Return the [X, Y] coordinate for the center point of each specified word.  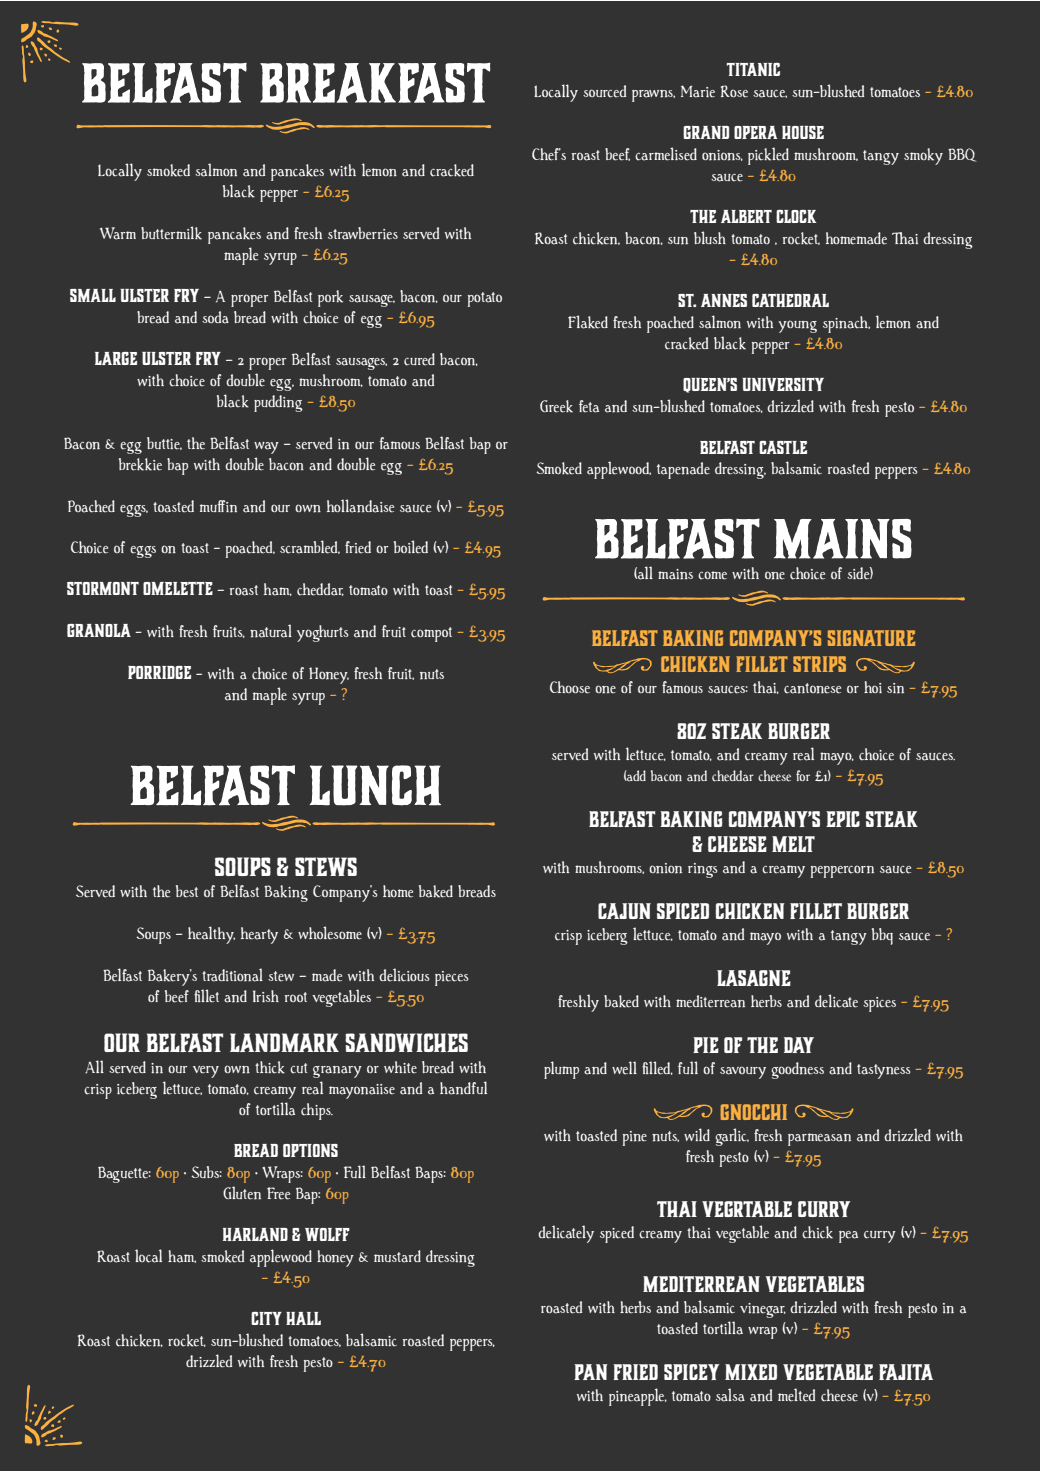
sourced [604, 91]
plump [561, 1070]
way [266, 448]
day [799, 1045]
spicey [691, 1372]
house [803, 132]
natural [271, 631]
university [783, 384]
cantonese [812, 688]
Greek [556, 406]
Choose [570, 687]
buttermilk [171, 233]
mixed [751, 1372]
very [206, 1072]
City [266, 1318]
